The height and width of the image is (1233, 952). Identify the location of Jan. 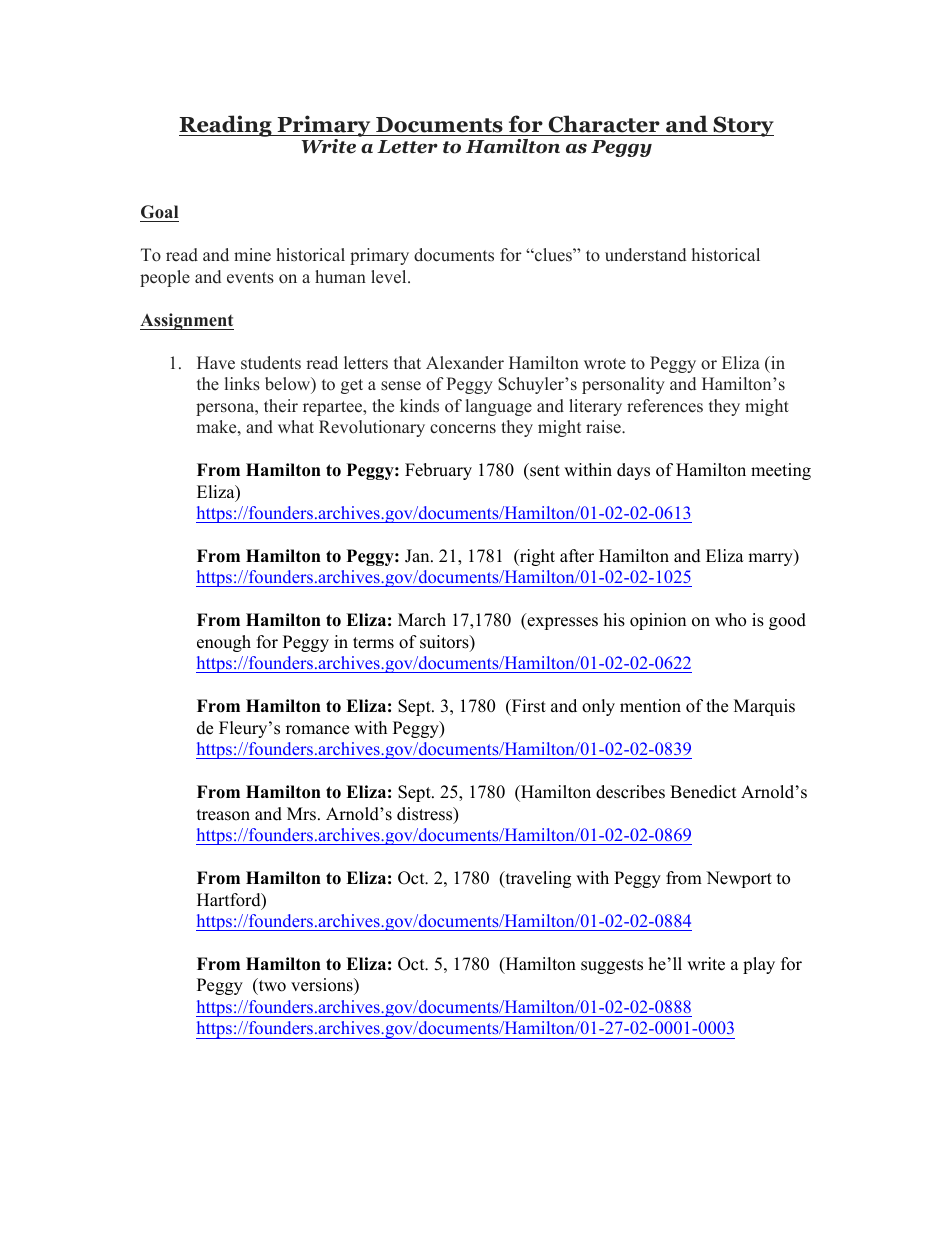
(418, 556).
